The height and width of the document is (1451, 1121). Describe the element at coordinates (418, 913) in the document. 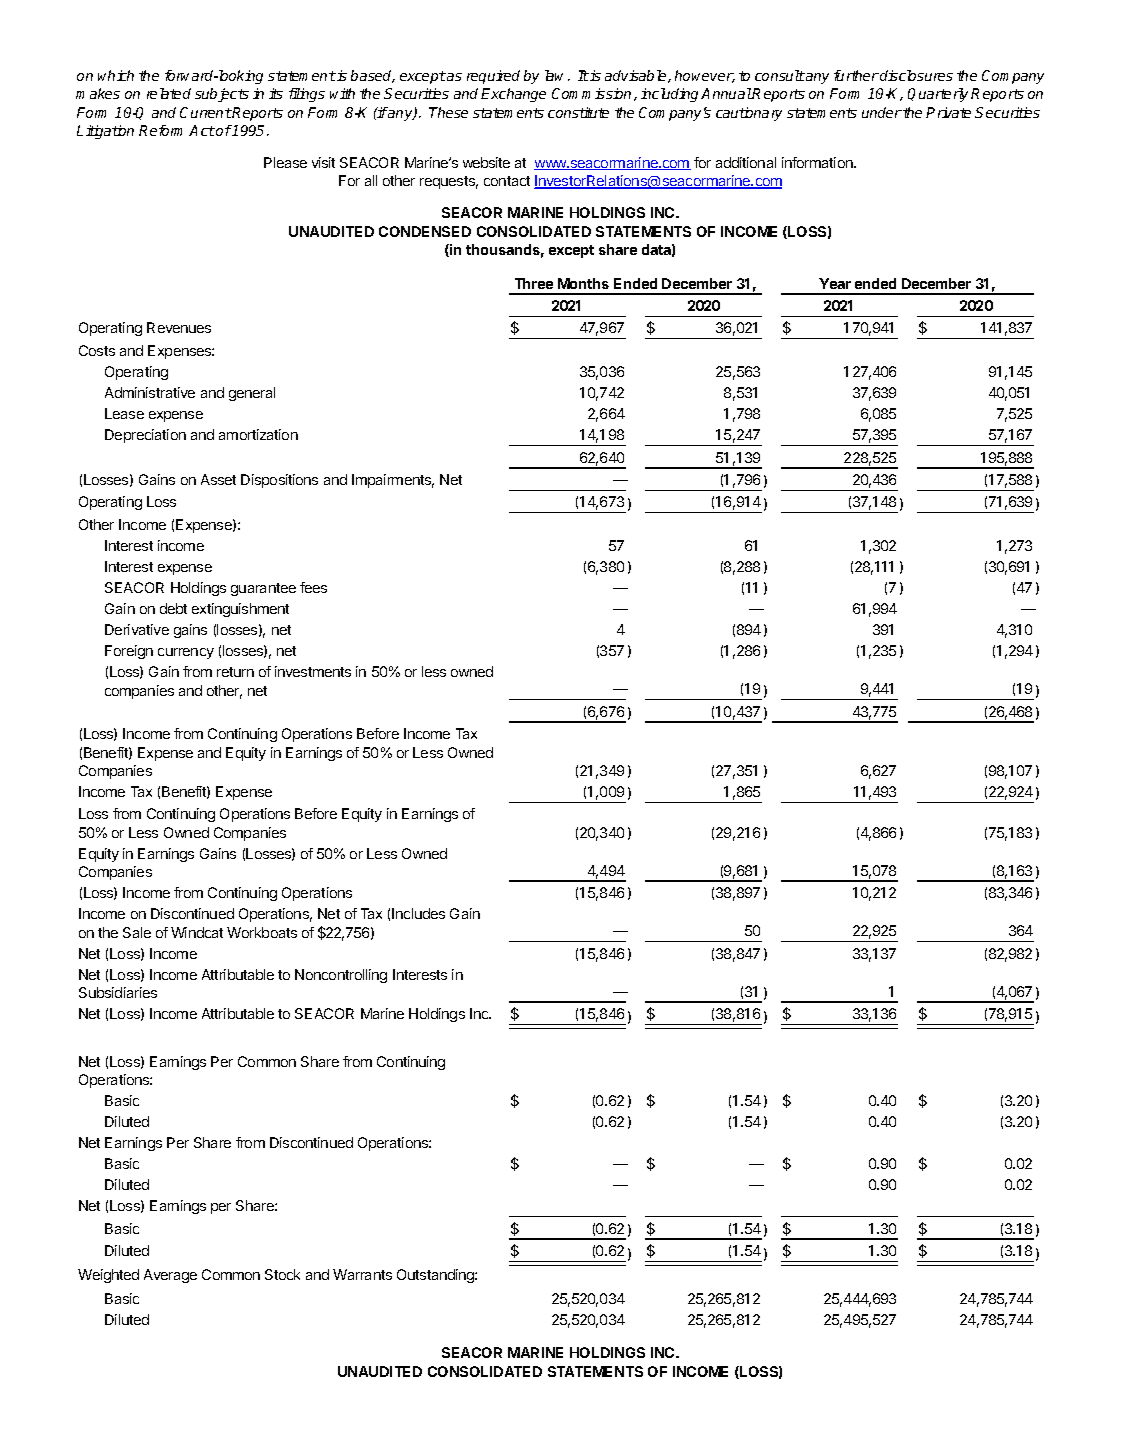

I see `Includes` at that location.
